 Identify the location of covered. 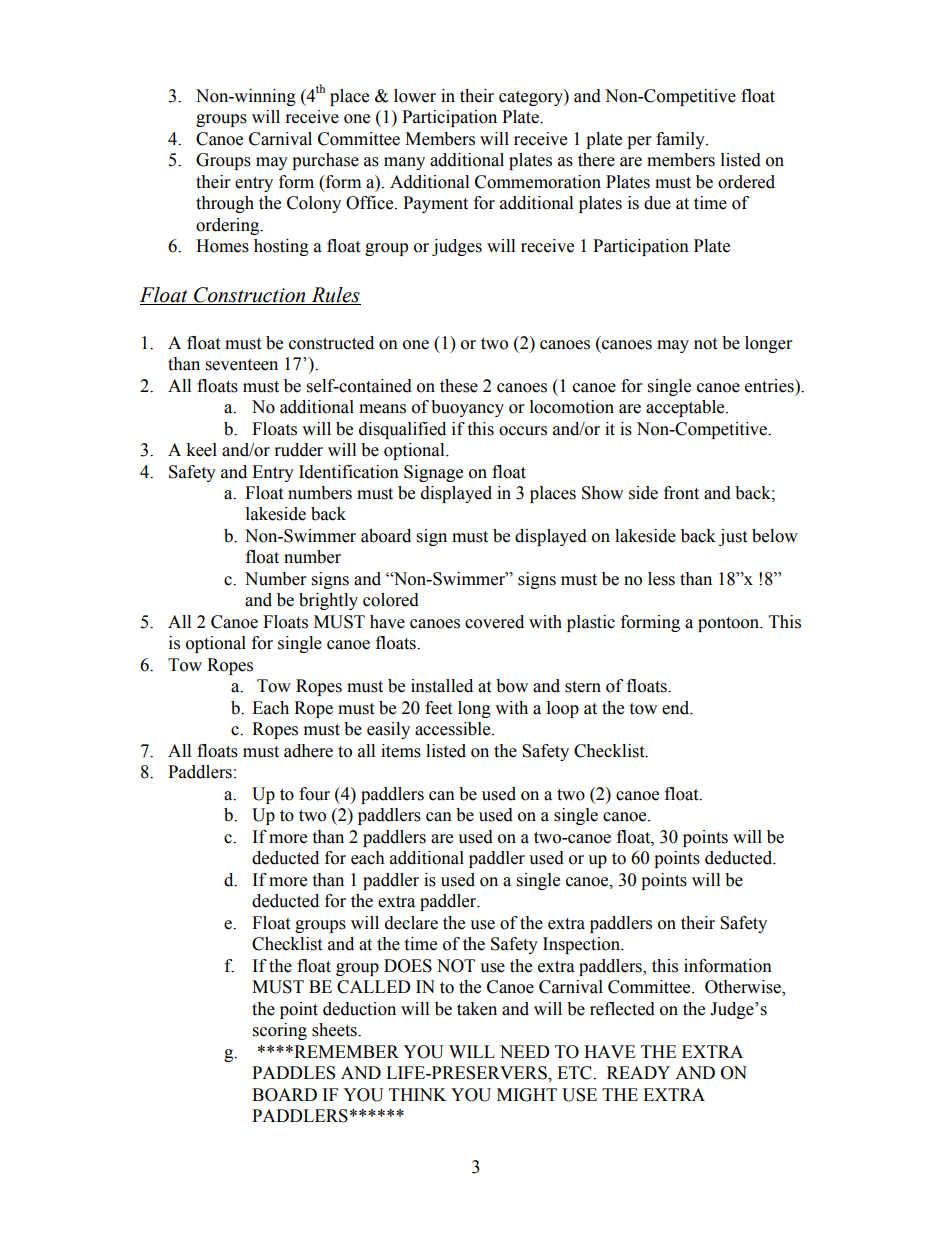
(494, 622).
